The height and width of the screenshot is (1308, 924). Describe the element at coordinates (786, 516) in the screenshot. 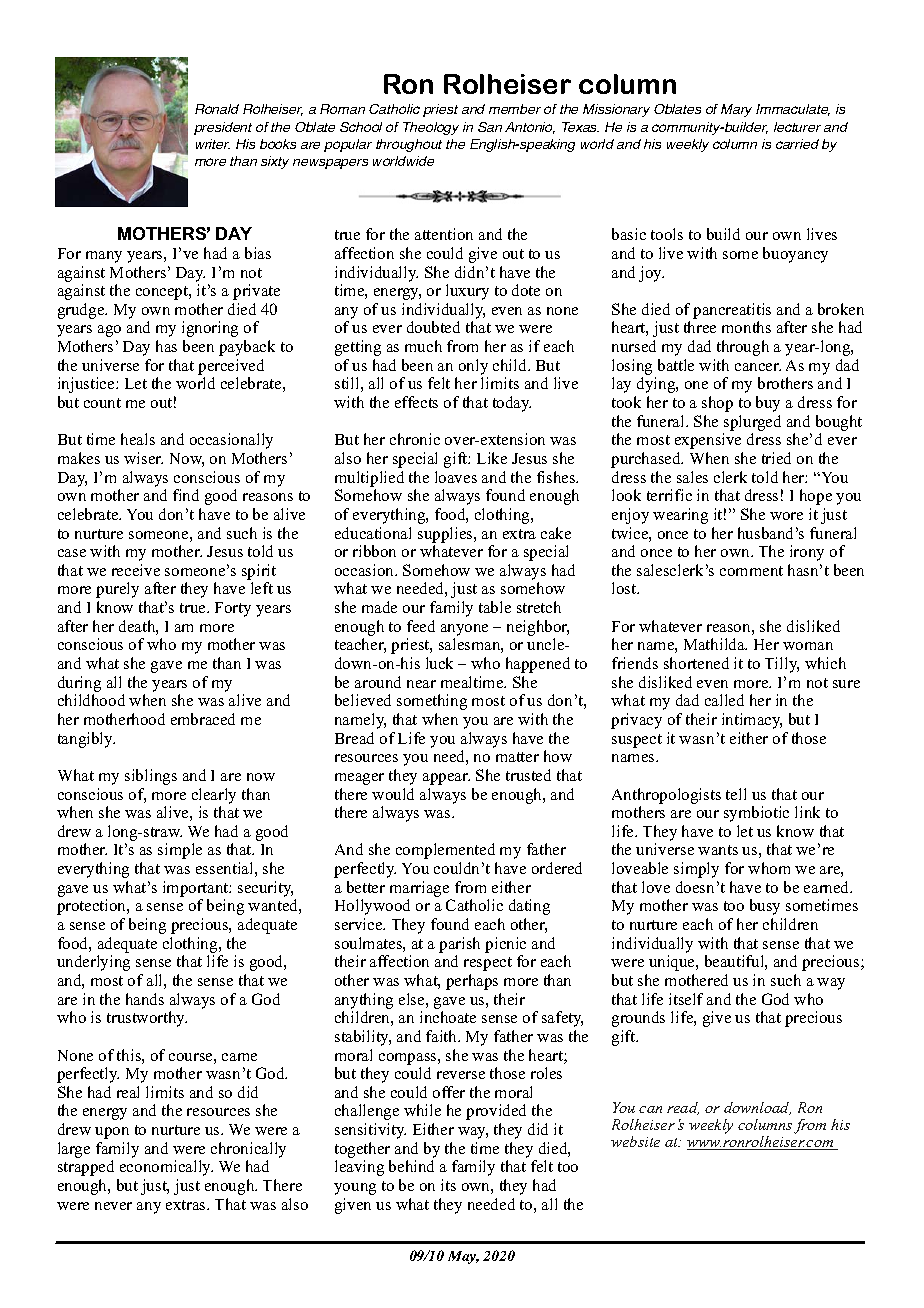

I see `wore` at that location.
